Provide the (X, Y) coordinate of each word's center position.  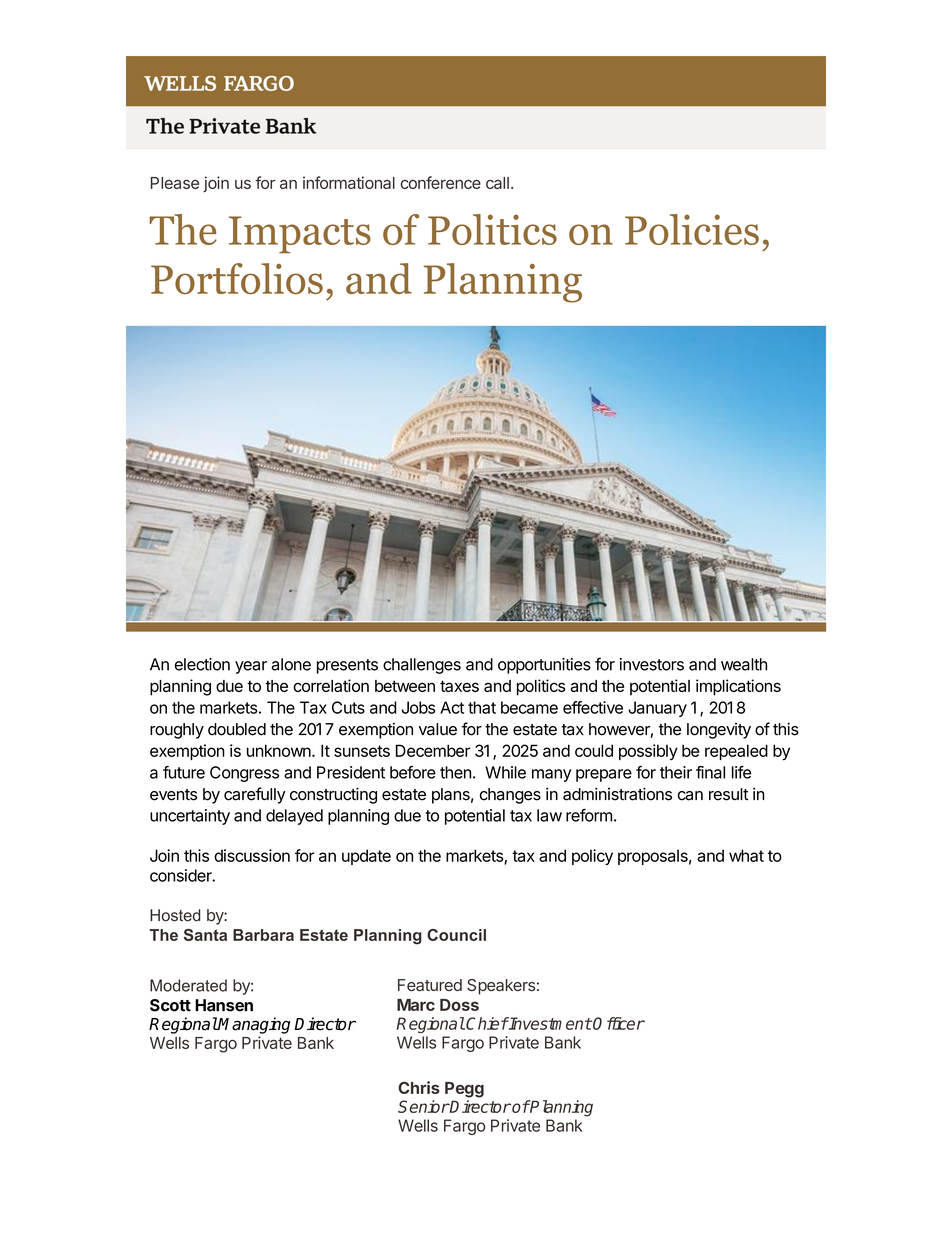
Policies (692, 229)
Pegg (464, 1090)
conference (441, 182)
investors (652, 664)
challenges (422, 666)
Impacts (300, 235)
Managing (253, 1025)
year (251, 667)
